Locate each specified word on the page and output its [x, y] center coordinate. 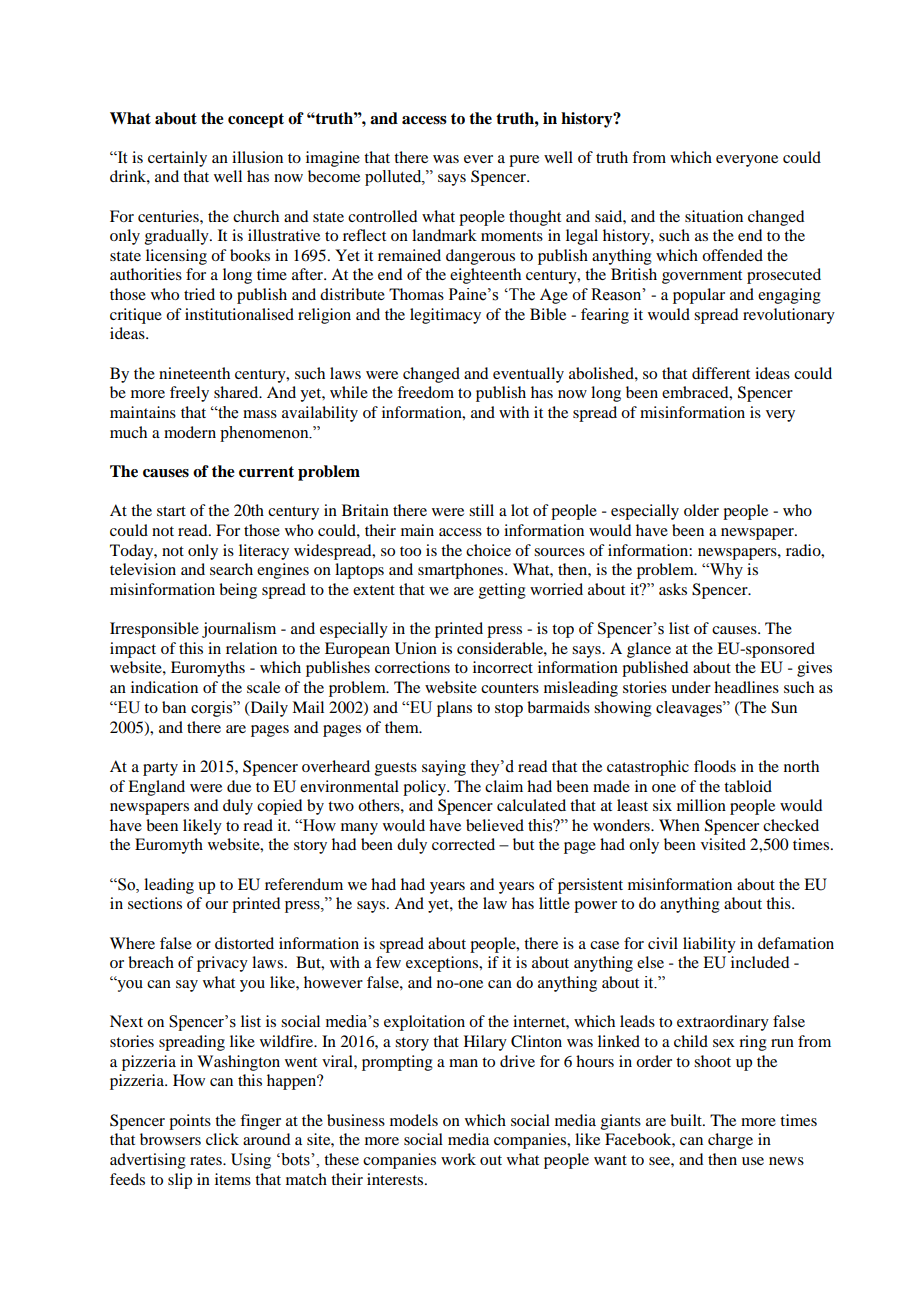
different [721, 373]
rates [207, 1160]
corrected [463, 844]
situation [714, 216]
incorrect [503, 667]
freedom [425, 392]
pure [524, 161]
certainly [177, 159]
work [458, 1159]
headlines [746, 687]
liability [709, 945]
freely [189, 394]
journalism [239, 630]
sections [155, 903]
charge [730, 1141]
